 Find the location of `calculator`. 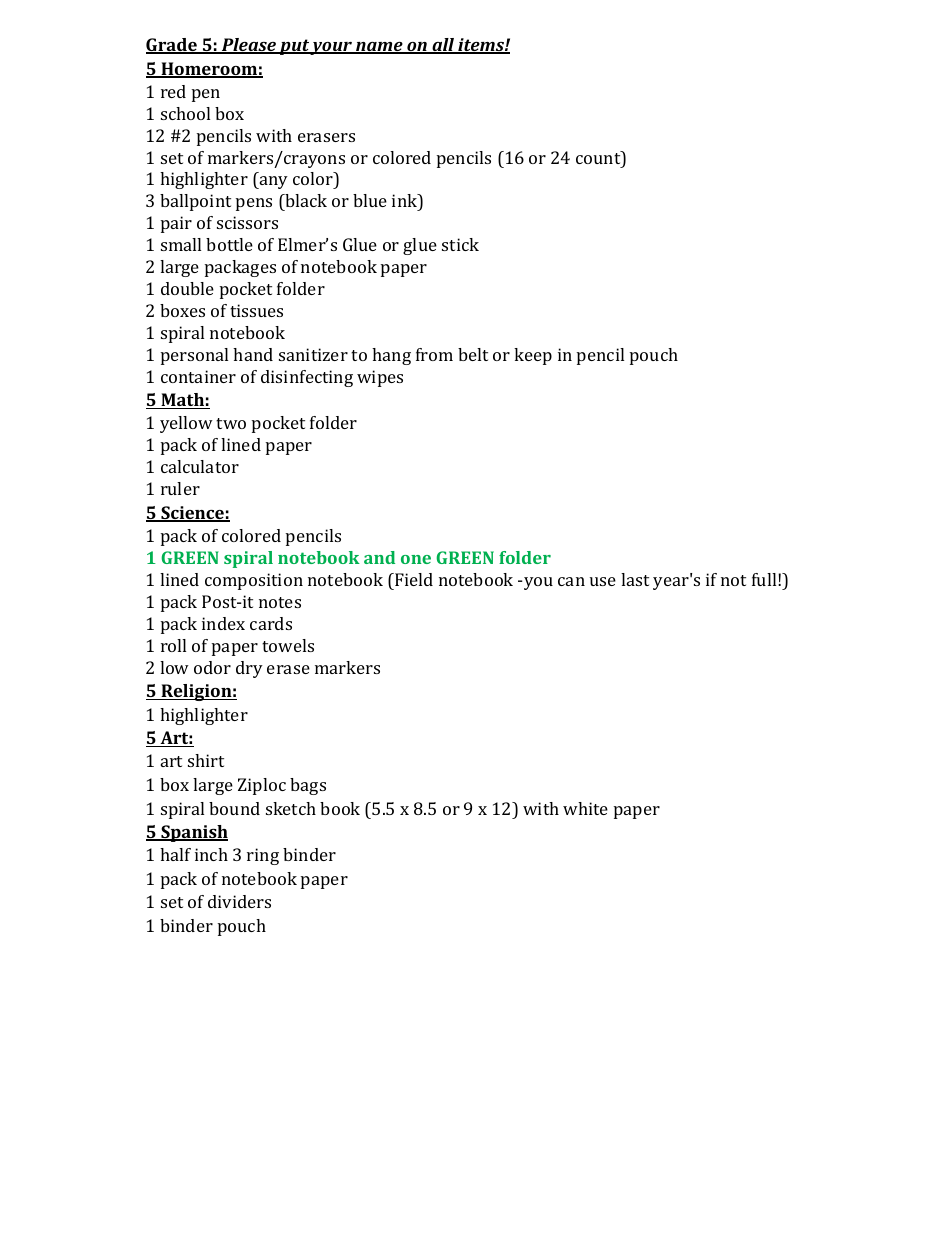

calculator is located at coordinates (200, 466).
